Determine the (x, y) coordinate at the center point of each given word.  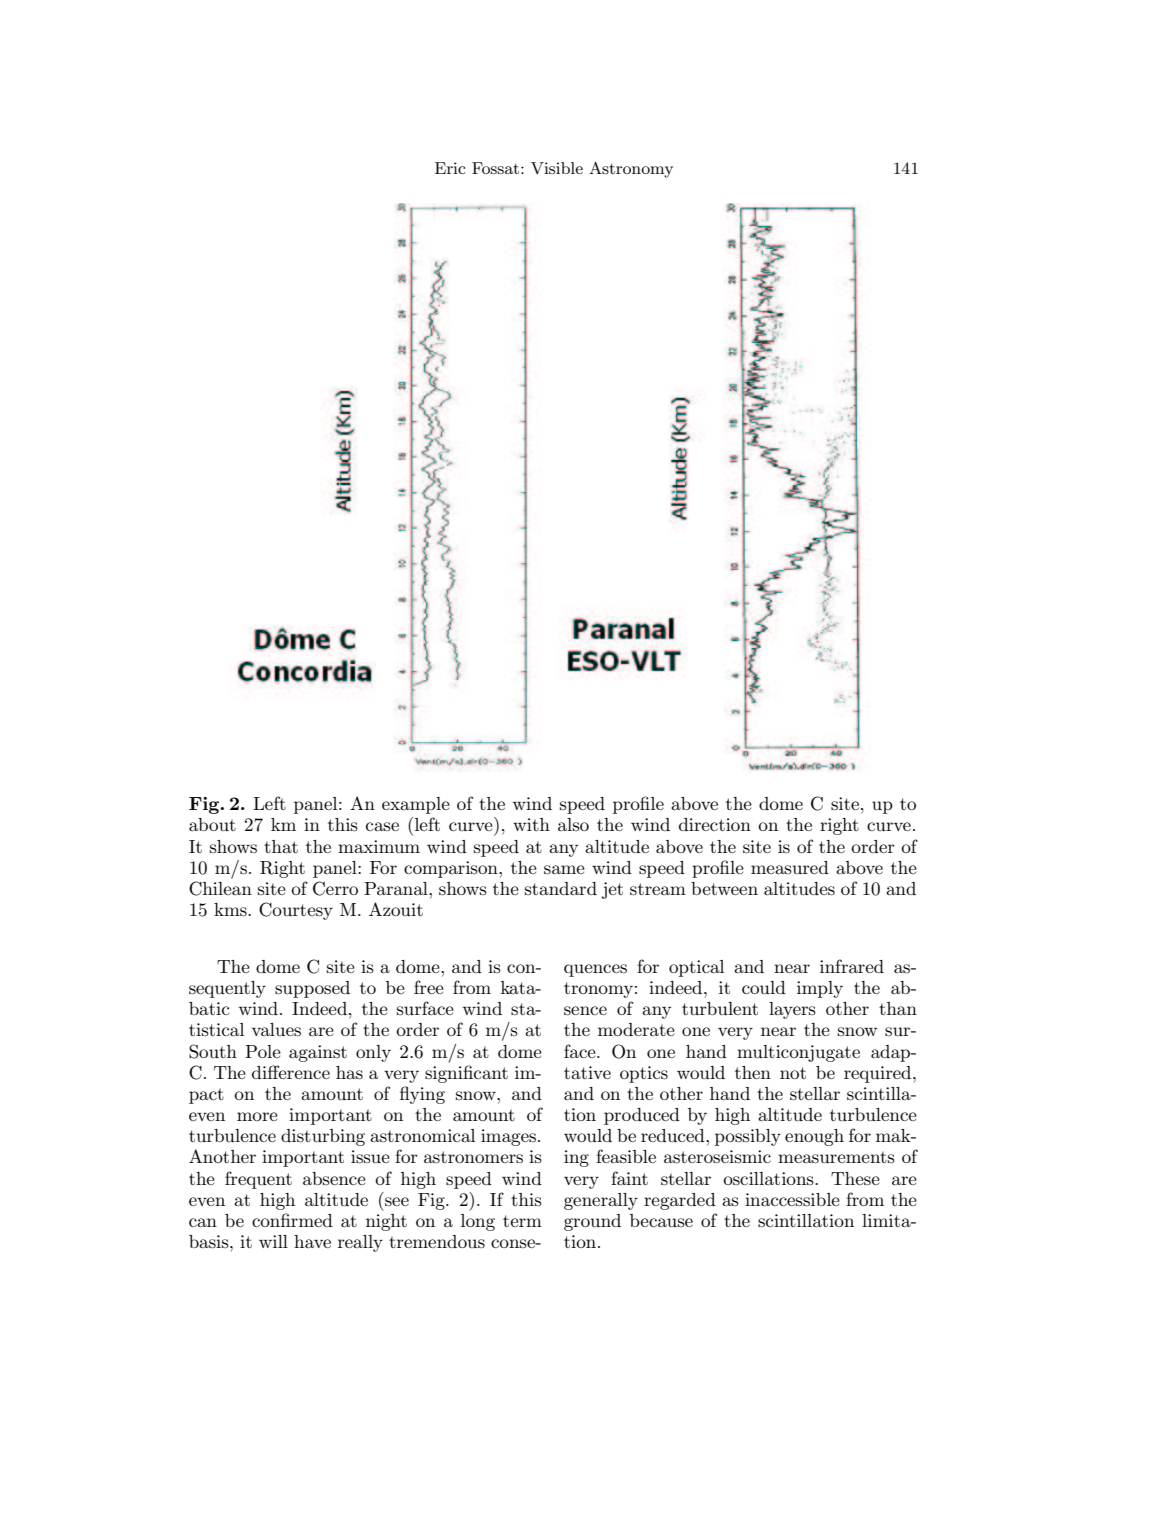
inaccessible (792, 1199)
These (855, 1179)
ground (592, 1222)
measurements (836, 1157)
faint (629, 1178)
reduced (674, 1135)
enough (814, 1137)
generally (601, 1201)
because (661, 1221)
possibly (748, 1137)
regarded (680, 1201)
